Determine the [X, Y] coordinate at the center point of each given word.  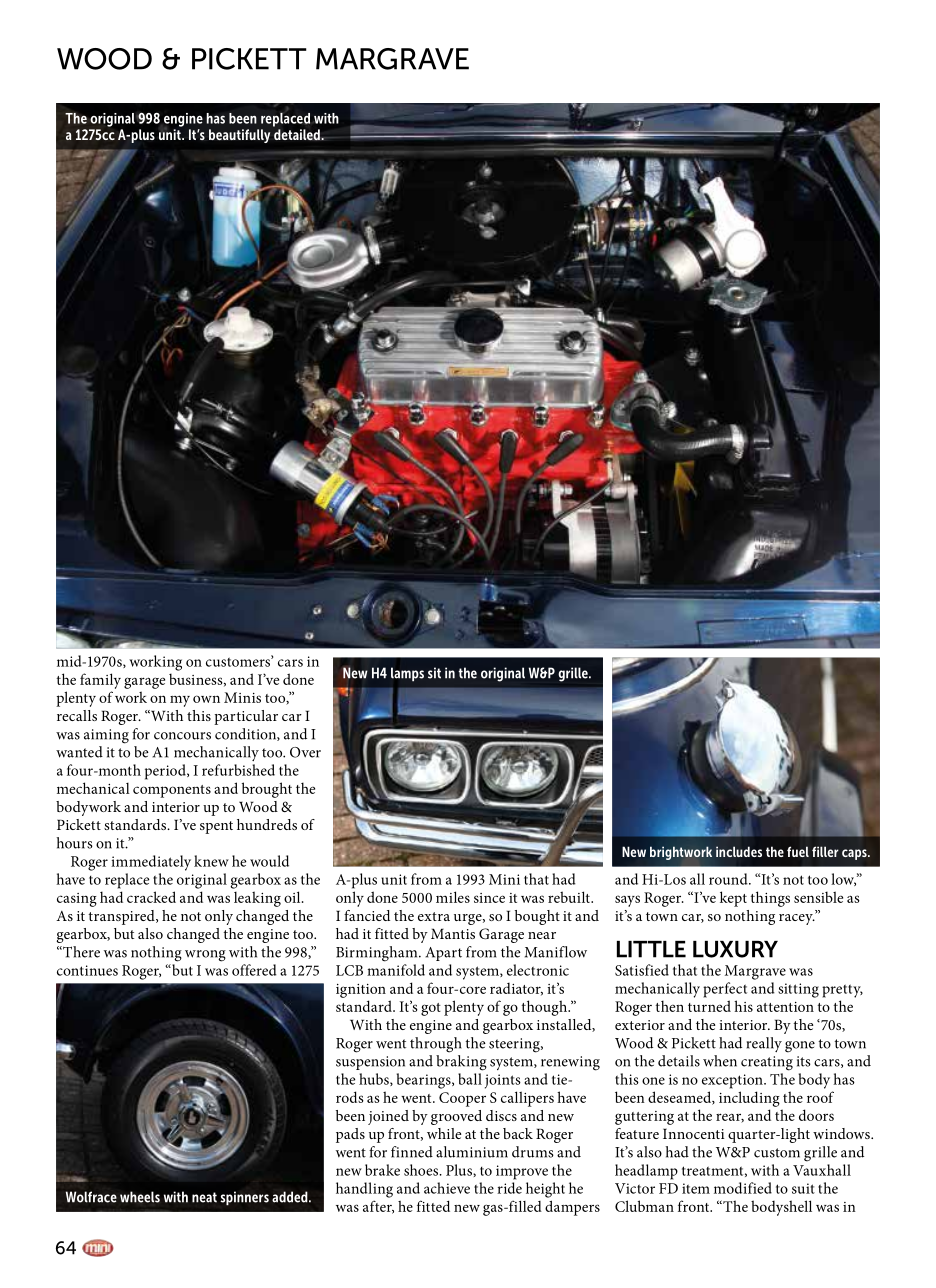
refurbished [238, 770]
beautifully [239, 136]
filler [825, 851]
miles [453, 897]
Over [305, 752]
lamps [407, 674]
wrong [205, 956]
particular [246, 717]
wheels [140, 1197]
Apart [443, 954]
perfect [725, 990]
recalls [77, 715]
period [166, 772]
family [100, 681]
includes [739, 851]
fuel [798, 851]
